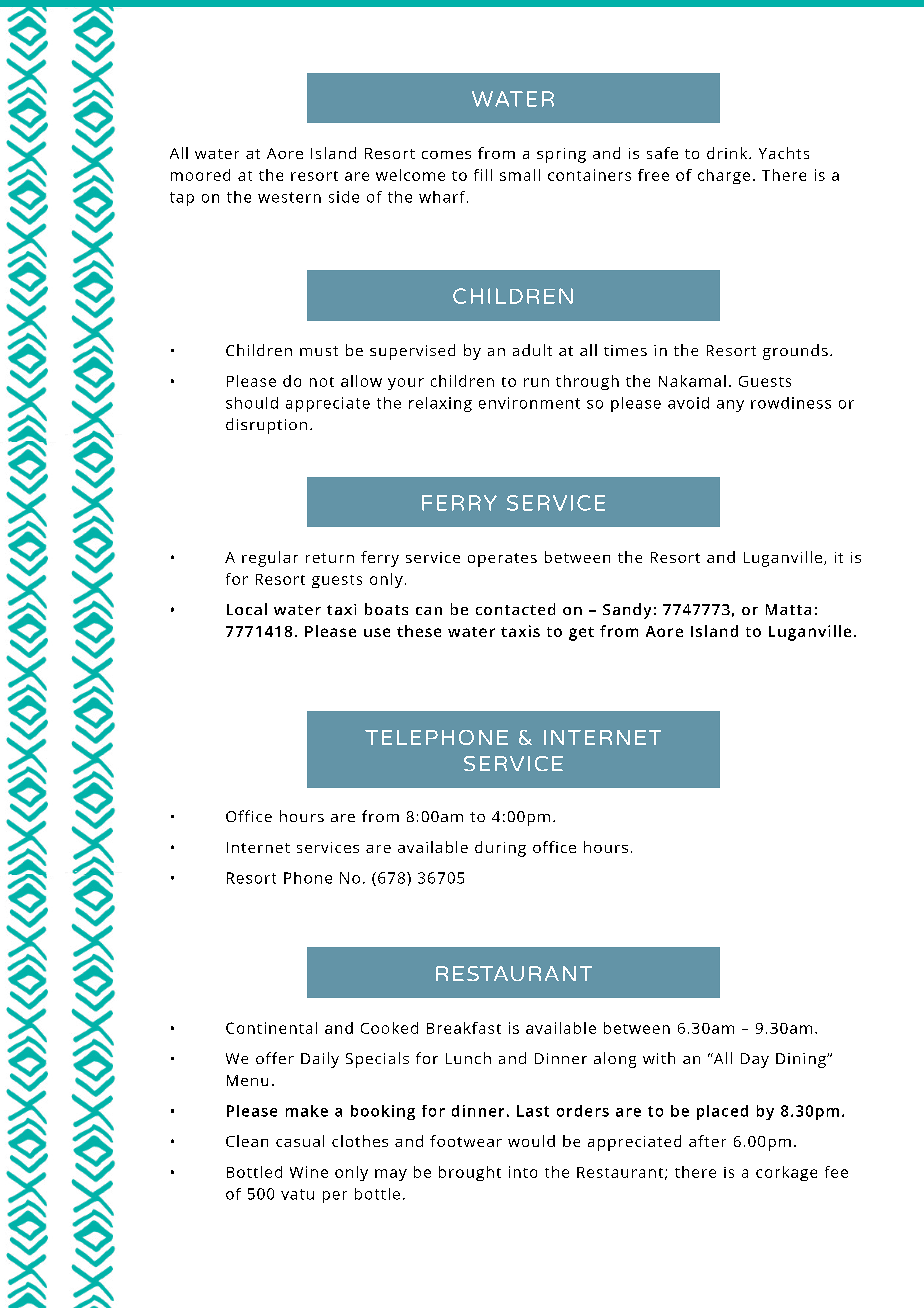 The image size is (924, 1308). Describe the element at coordinates (271, 1028) in the screenshot. I see `Continental` at that location.
